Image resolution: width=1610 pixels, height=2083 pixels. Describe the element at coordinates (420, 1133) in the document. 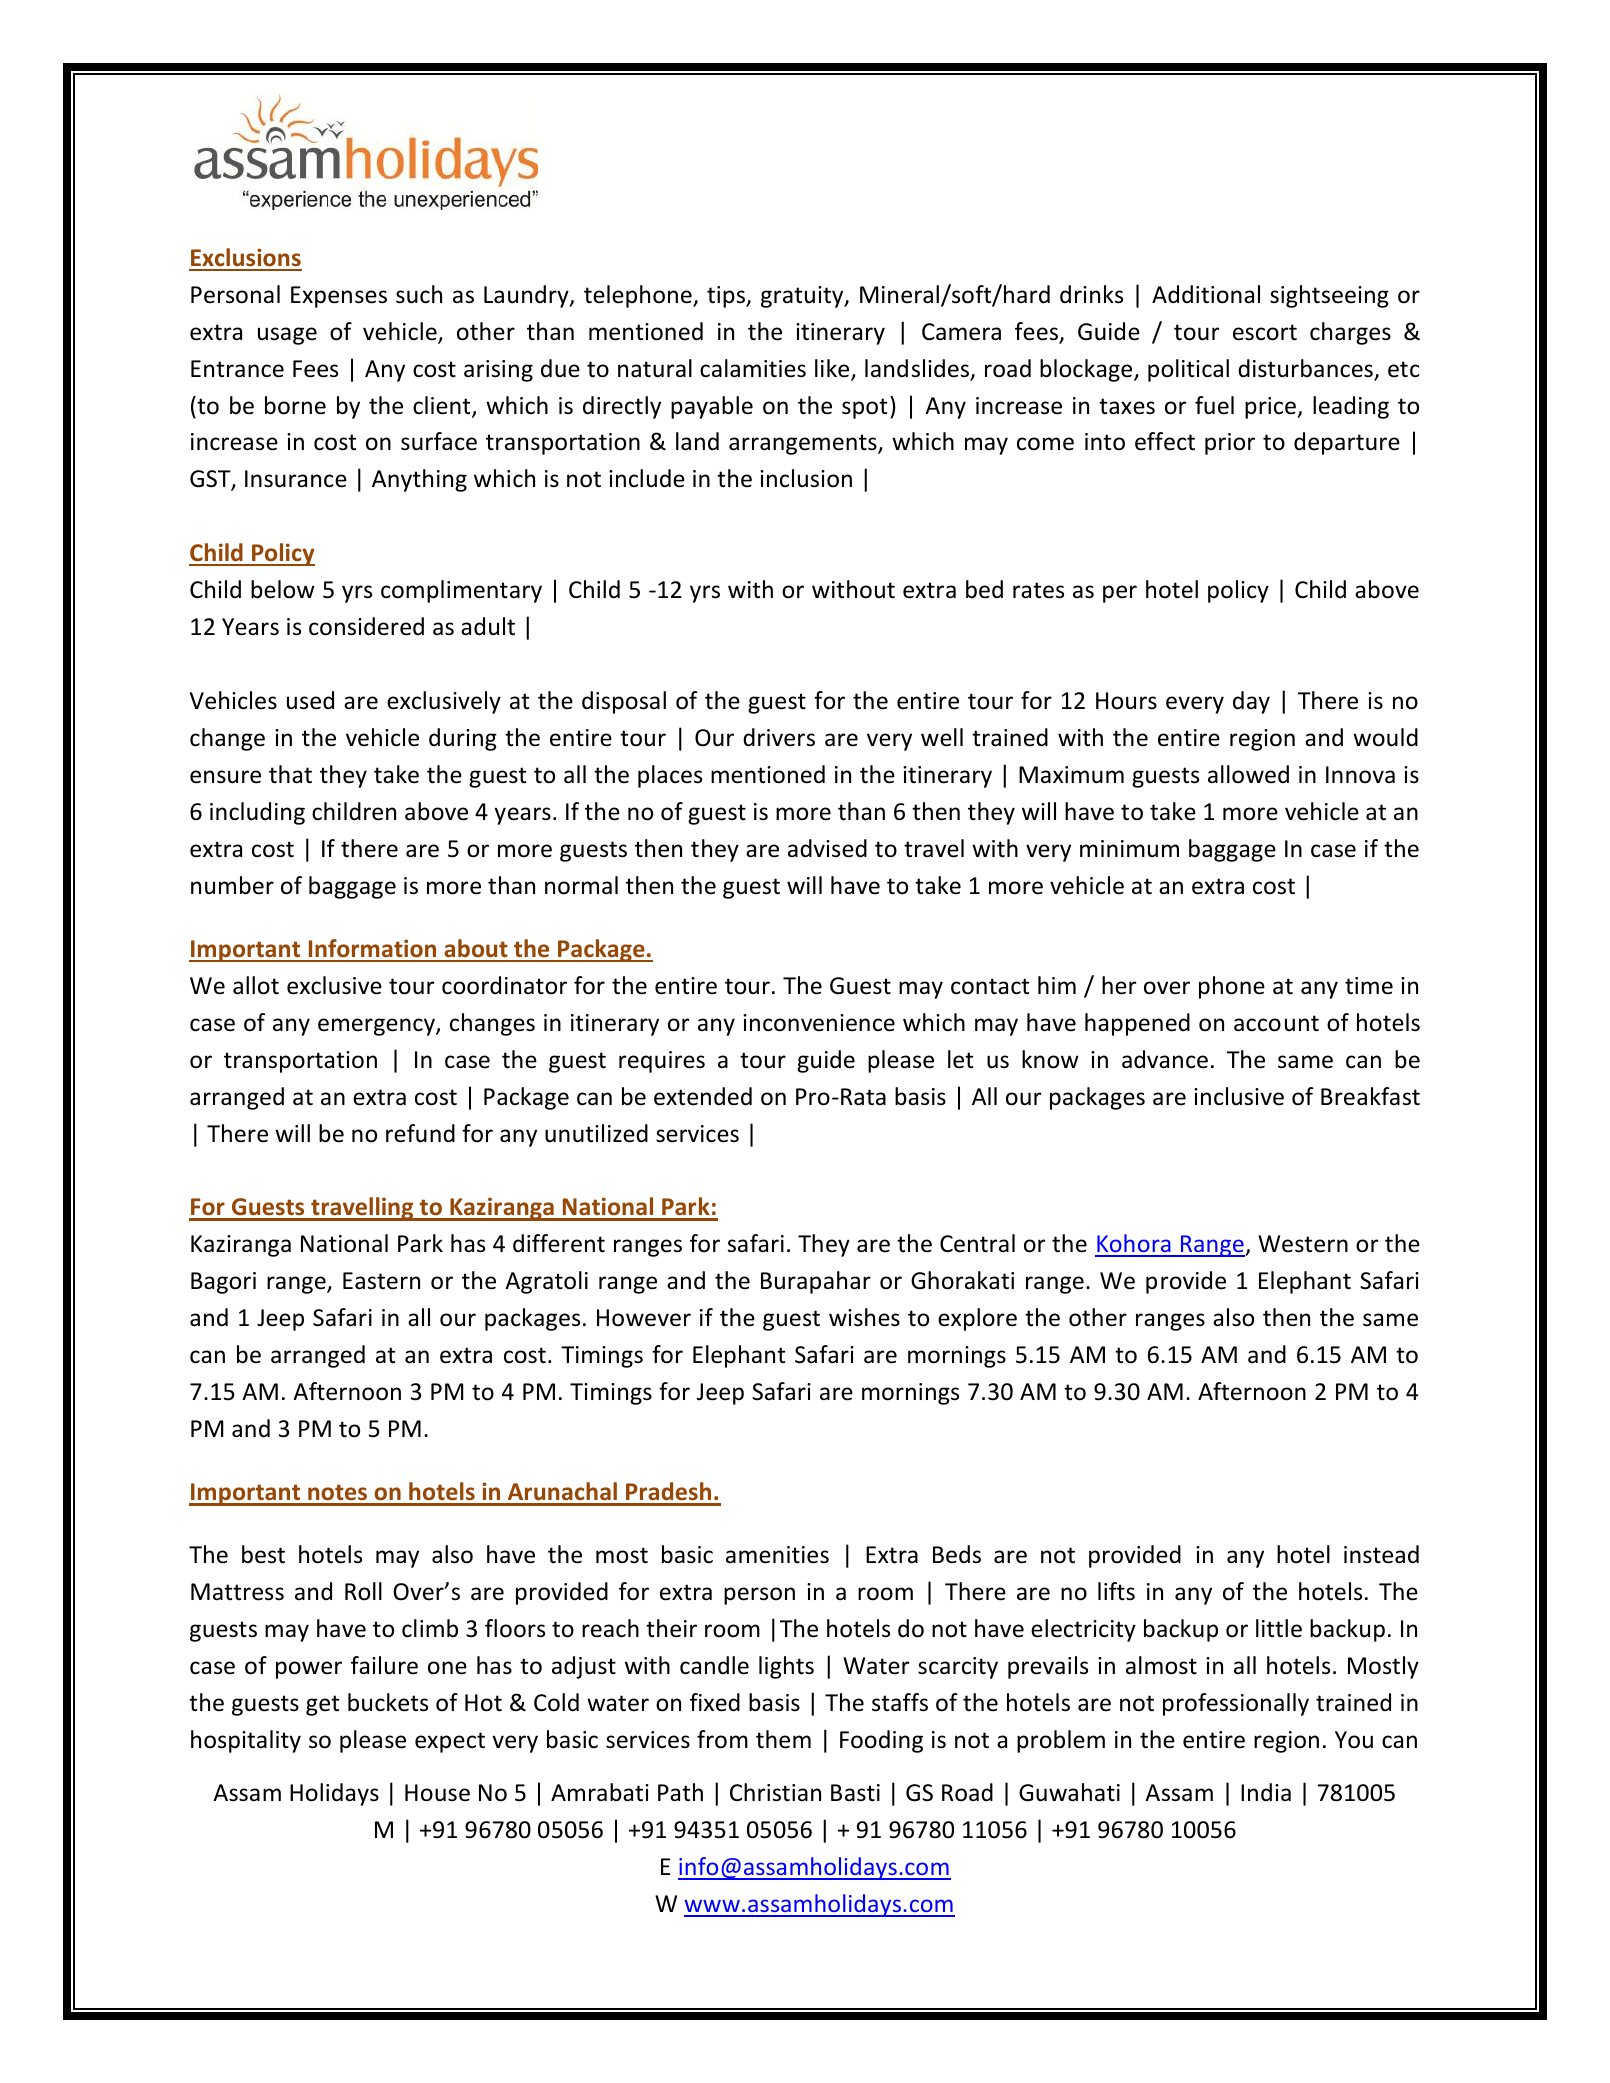

I see `refund` at that location.
